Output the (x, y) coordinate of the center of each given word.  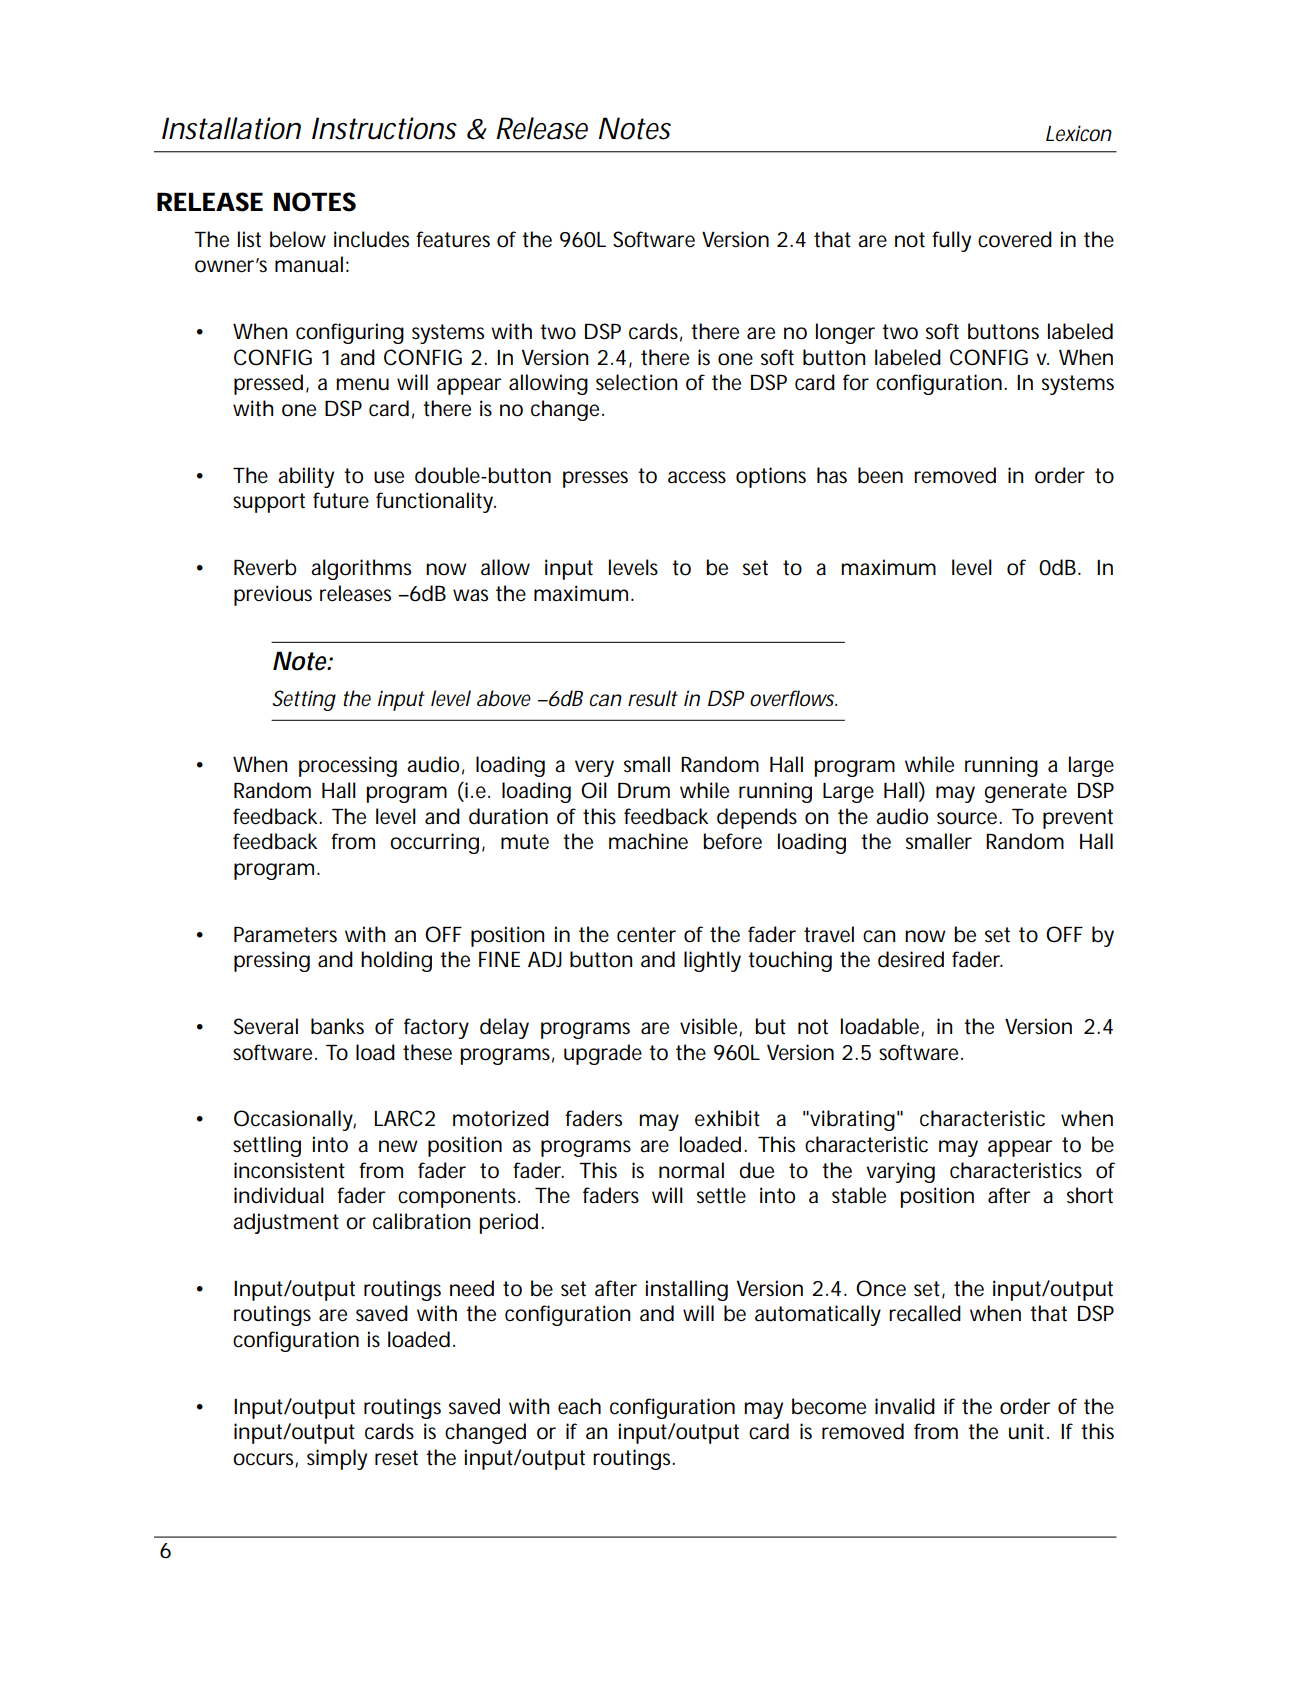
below (298, 239)
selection (636, 382)
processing (348, 766)
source (969, 818)
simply (337, 1459)
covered (1015, 239)
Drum (644, 790)
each (579, 1406)
